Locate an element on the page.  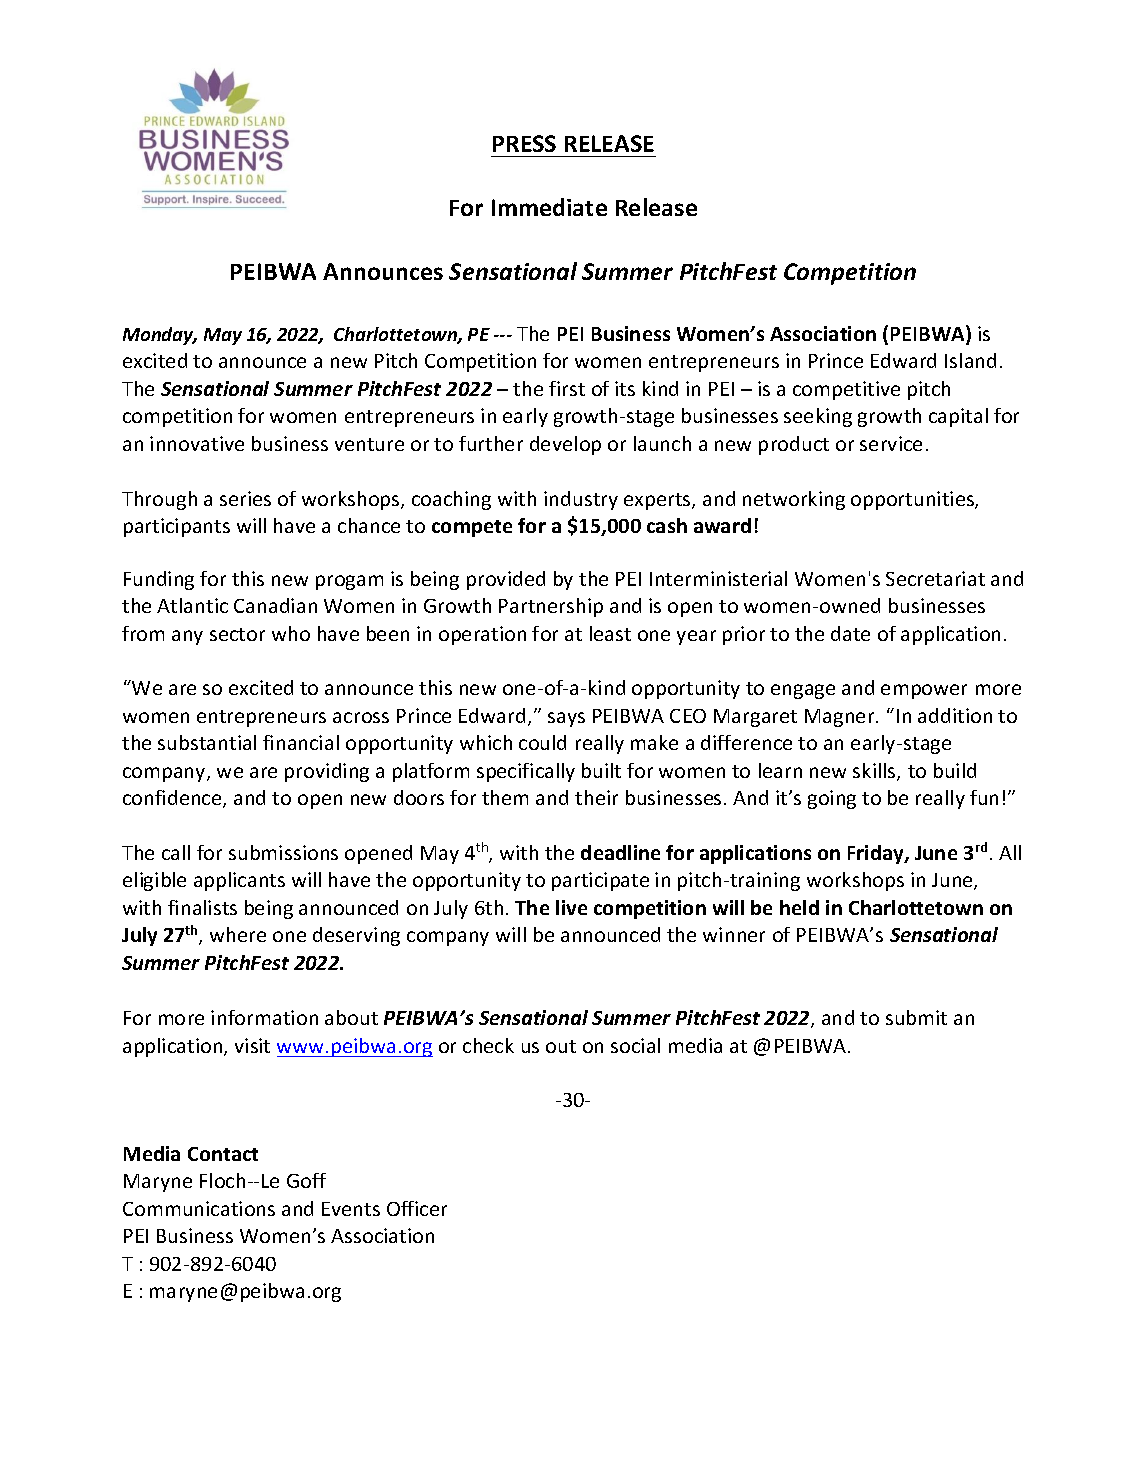
industry is located at coordinates (581, 500).
